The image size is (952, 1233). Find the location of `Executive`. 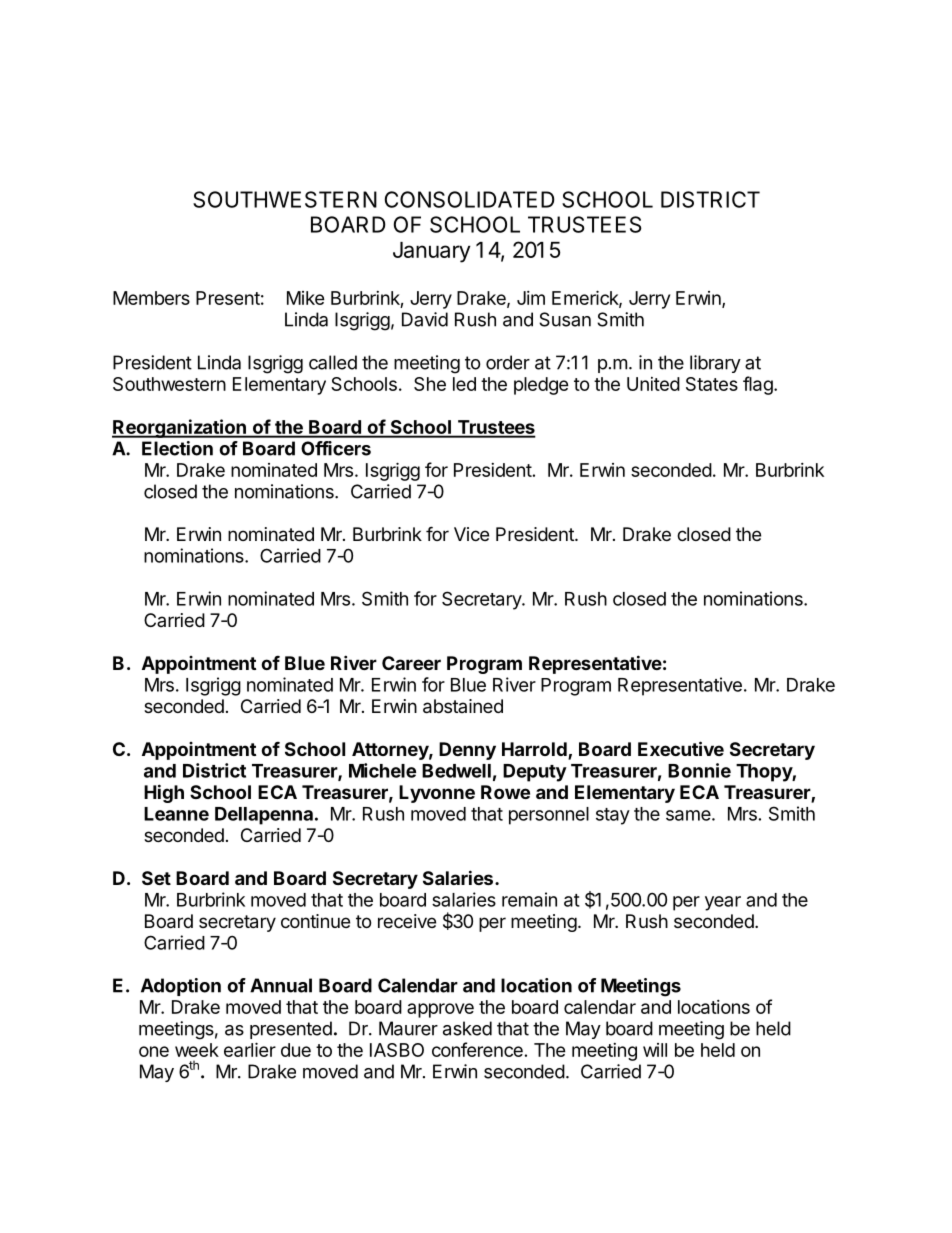

Executive is located at coordinates (681, 748).
